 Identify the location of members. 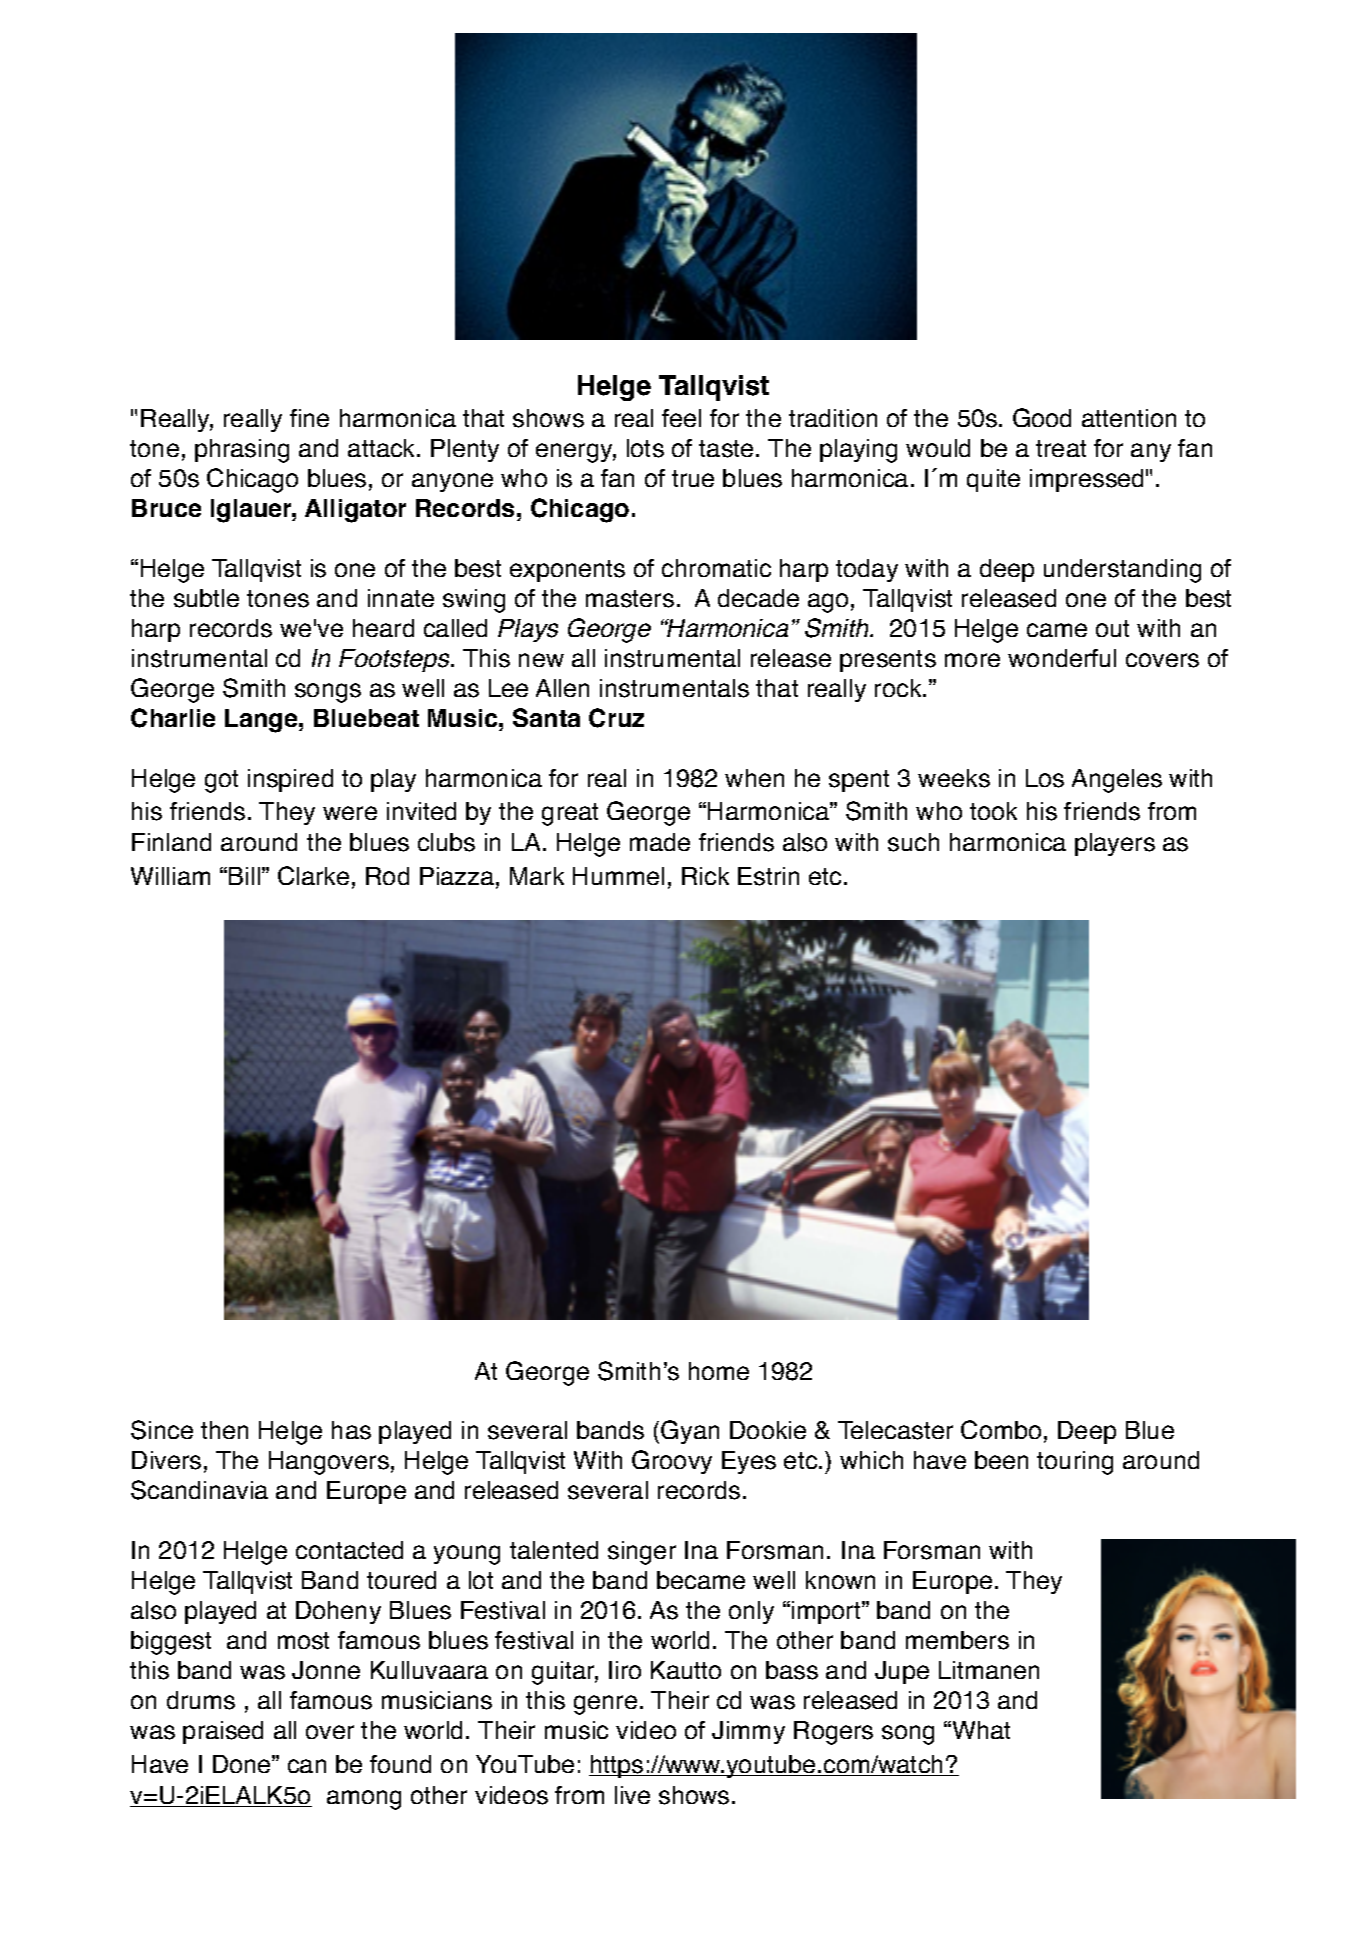
(957, 1640).
